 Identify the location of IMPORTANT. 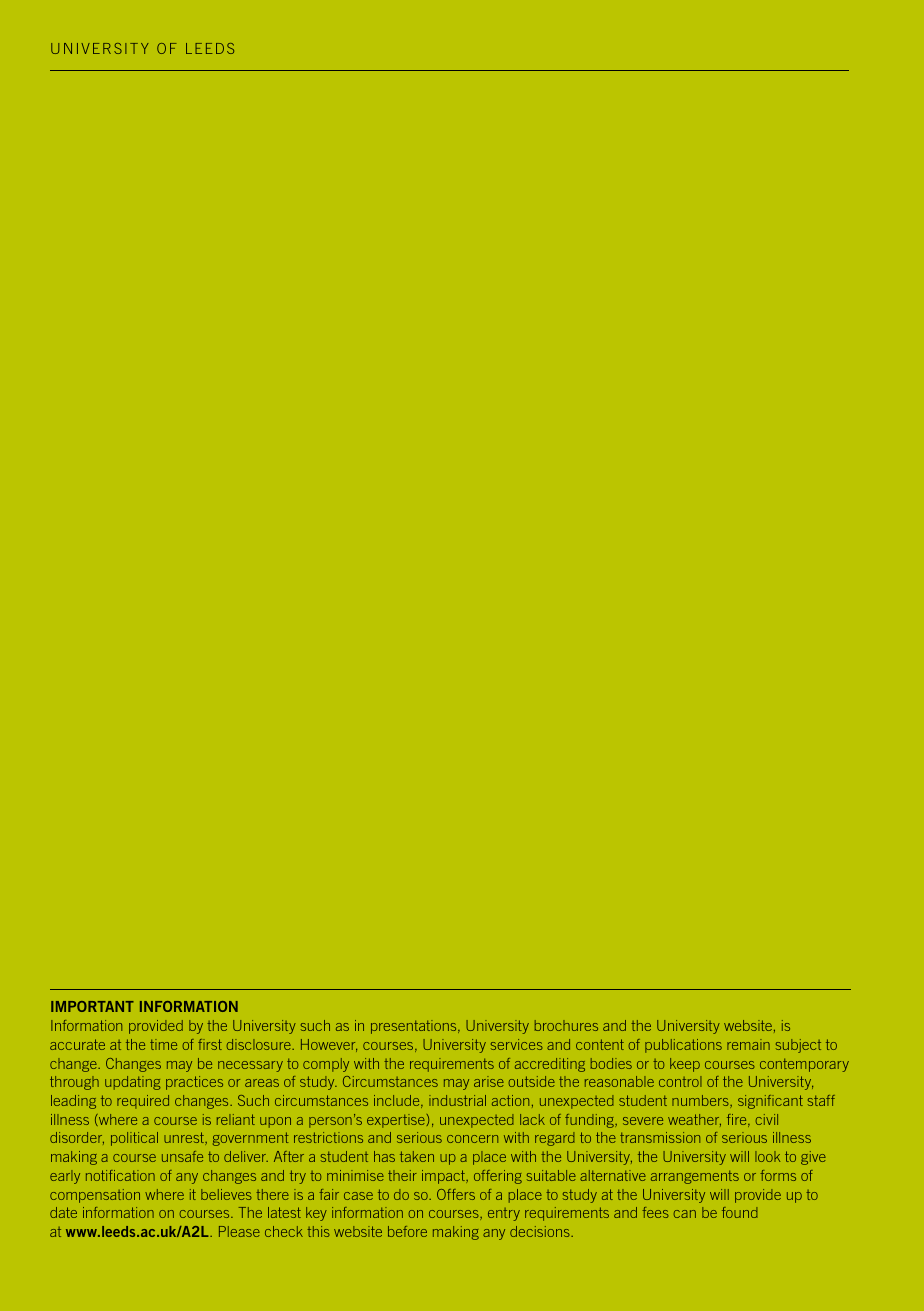
(92, 1006).
